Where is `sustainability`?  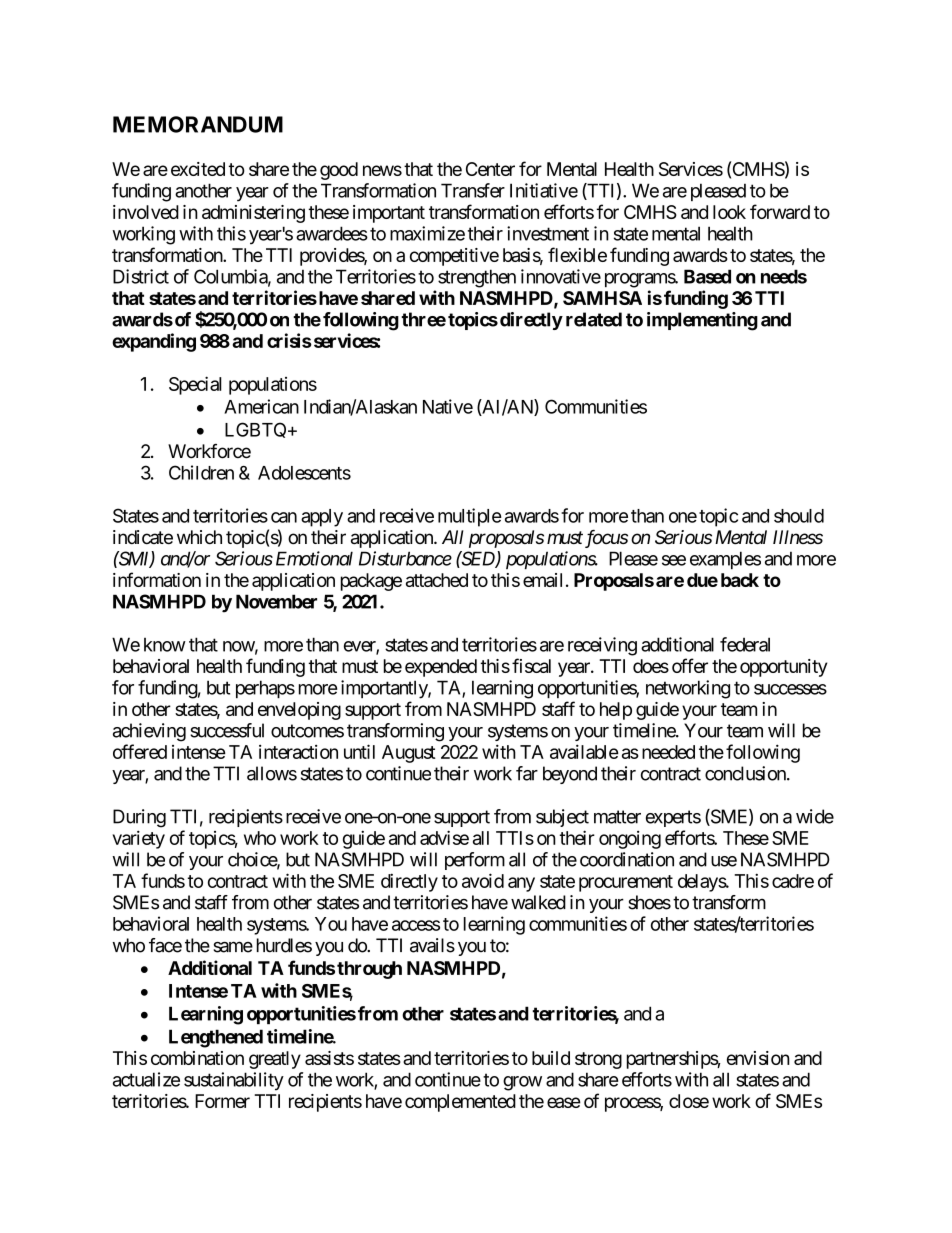
sustainability is located at coordinates (234, 1081).
